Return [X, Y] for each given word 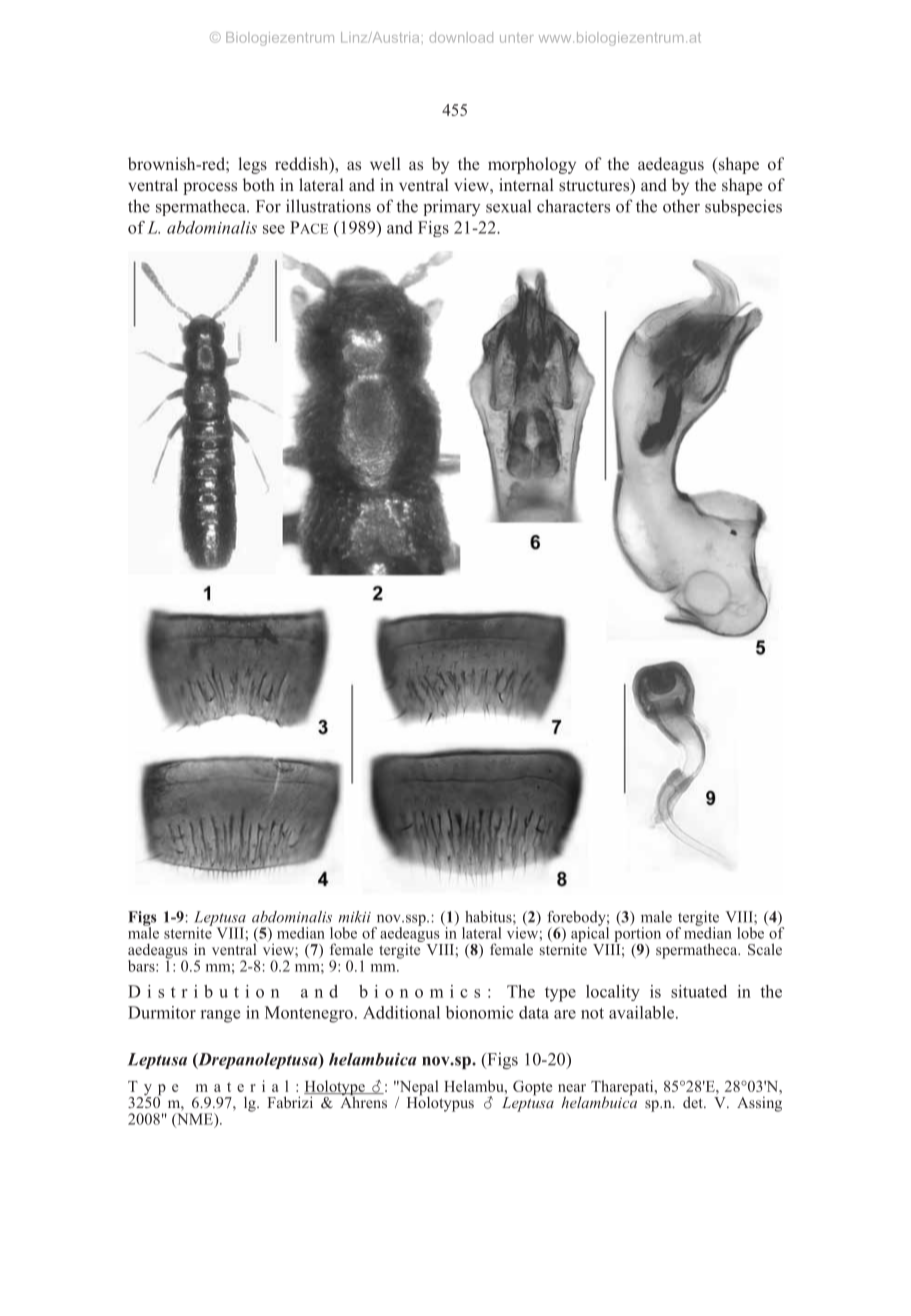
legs [252, 165]
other [681, 206]
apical [591, 935]
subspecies [743, 207]
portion [636, 935]
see [274, 229]
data [534, 1012]
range [220, 1016]
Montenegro [309, 1014]
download [461, 37]
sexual [508, 206]
